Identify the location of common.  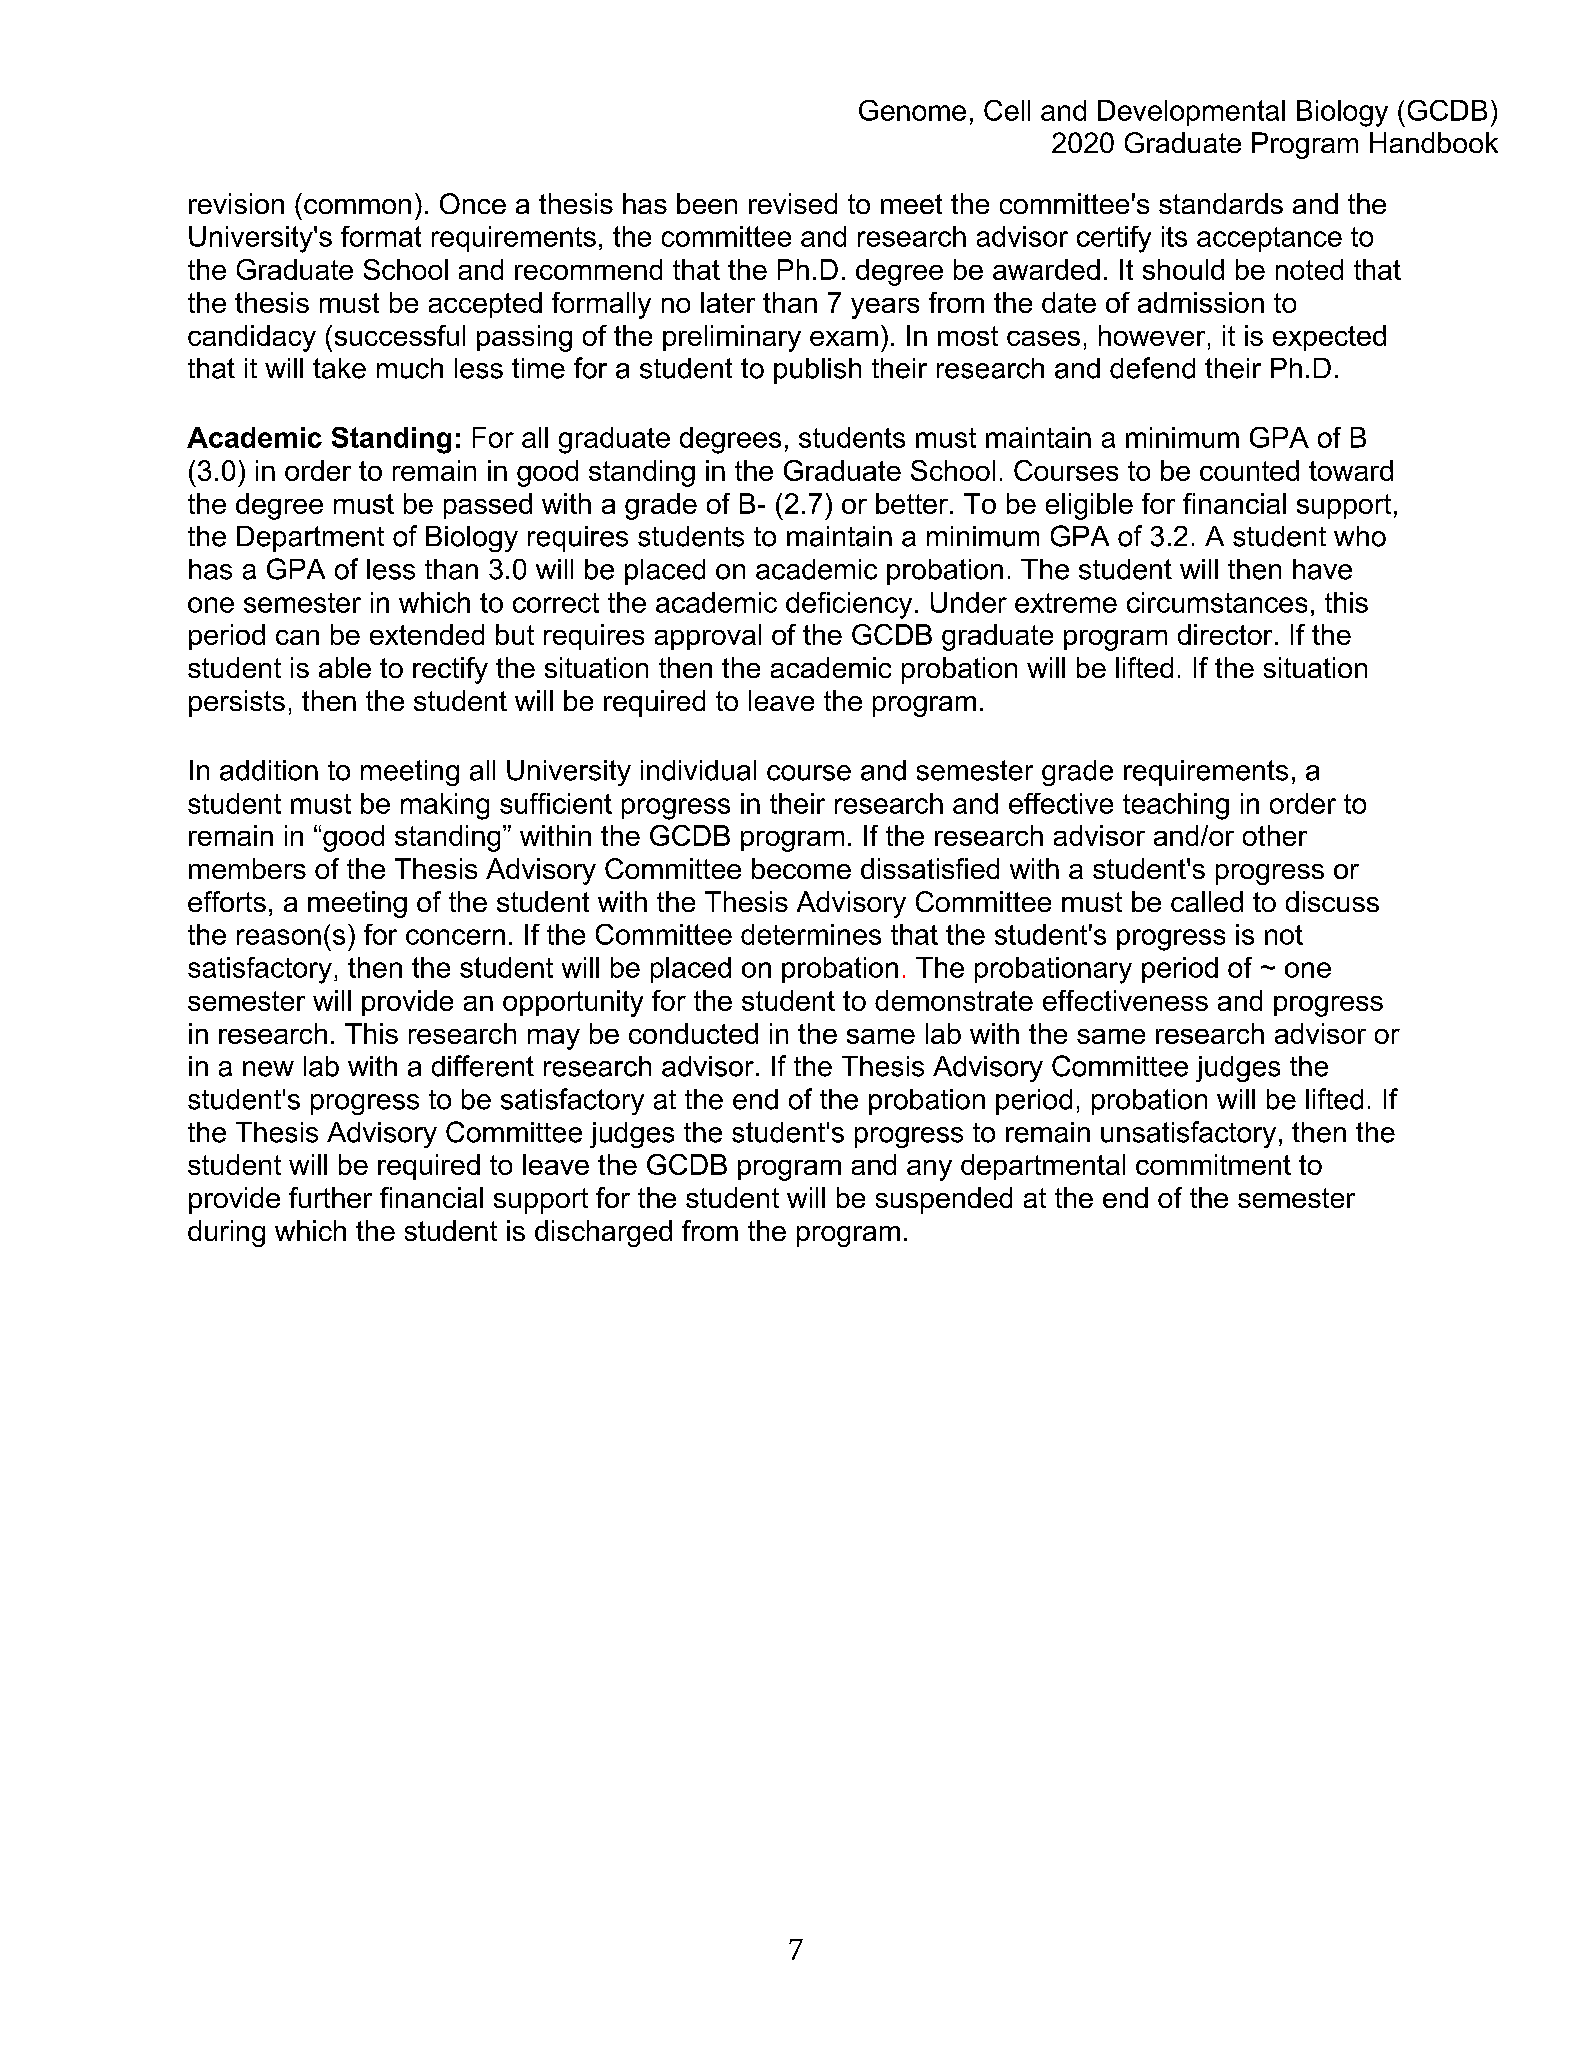
(357, 206).
